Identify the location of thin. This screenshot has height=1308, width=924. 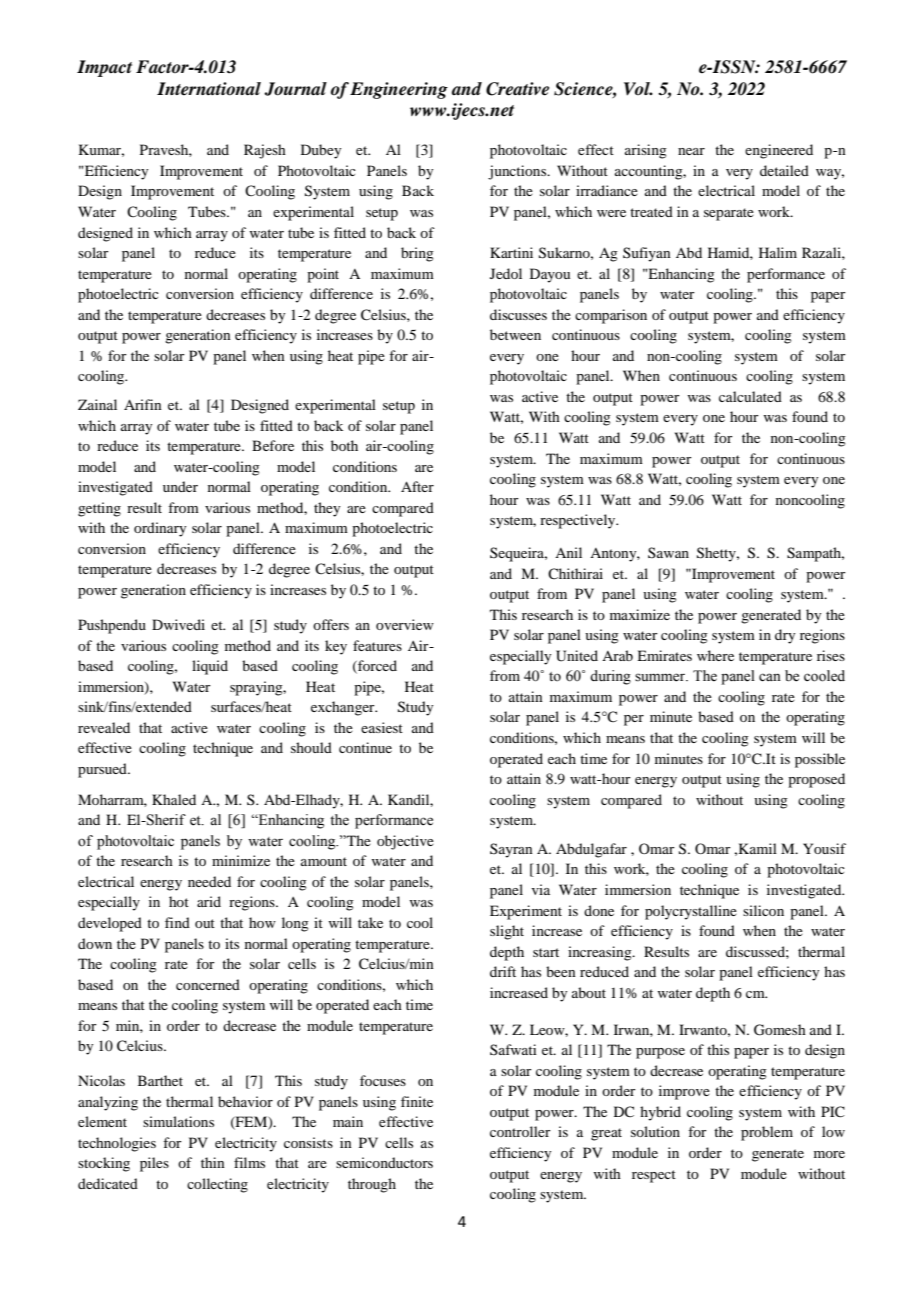
(213, 1162).
